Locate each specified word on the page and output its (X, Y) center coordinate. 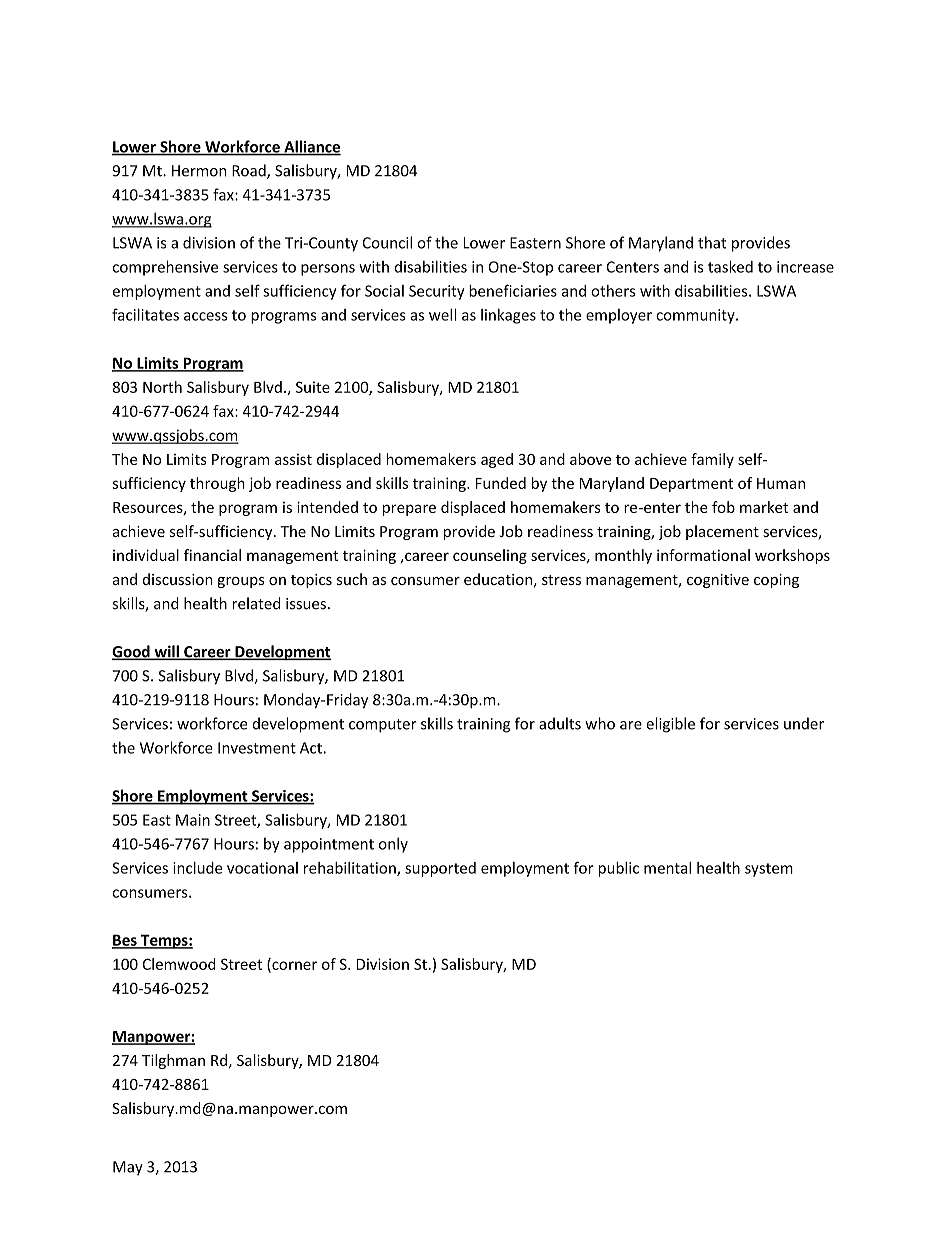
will (166, 652)
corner (293, 966)
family (712, 460)
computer (383, 726)
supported (440, 869)
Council (387, 242)
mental (667, 868)
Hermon (199, 171)
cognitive (718, 581)
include (197, 868)
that (712, 242)
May (128, 1168)
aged (497, 460)
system (769, 870)
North (162, 387)
